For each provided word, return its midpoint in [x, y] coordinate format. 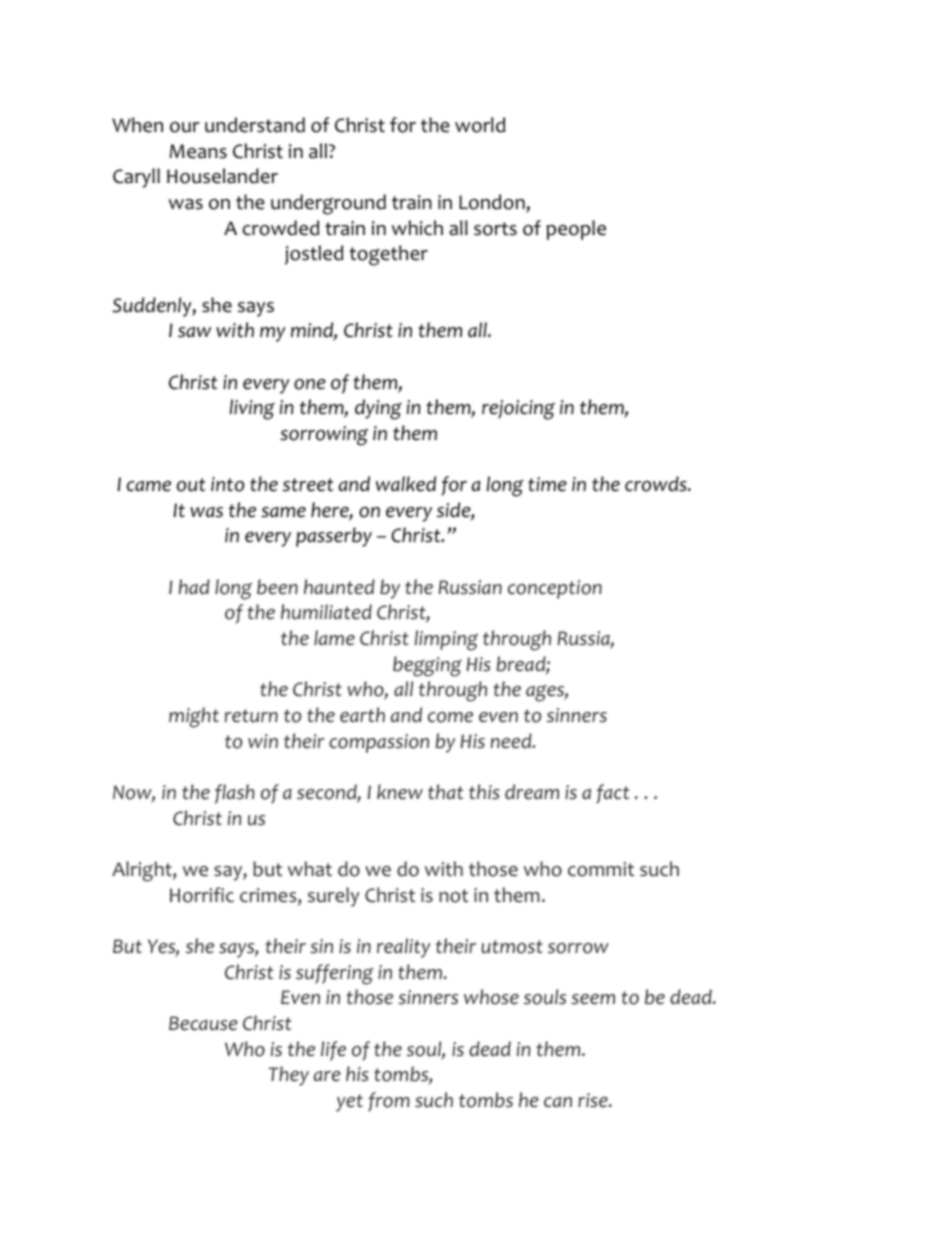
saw [194, 332]
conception [555, 589]
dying [378, 409]
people [576, 230]
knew [400, 792]
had [194, 586]
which [417, 228]
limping [446, 640]
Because [203, 1023]
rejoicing [518, 410]
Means [198, 151]
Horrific [202, 895]
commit [601, 869]
